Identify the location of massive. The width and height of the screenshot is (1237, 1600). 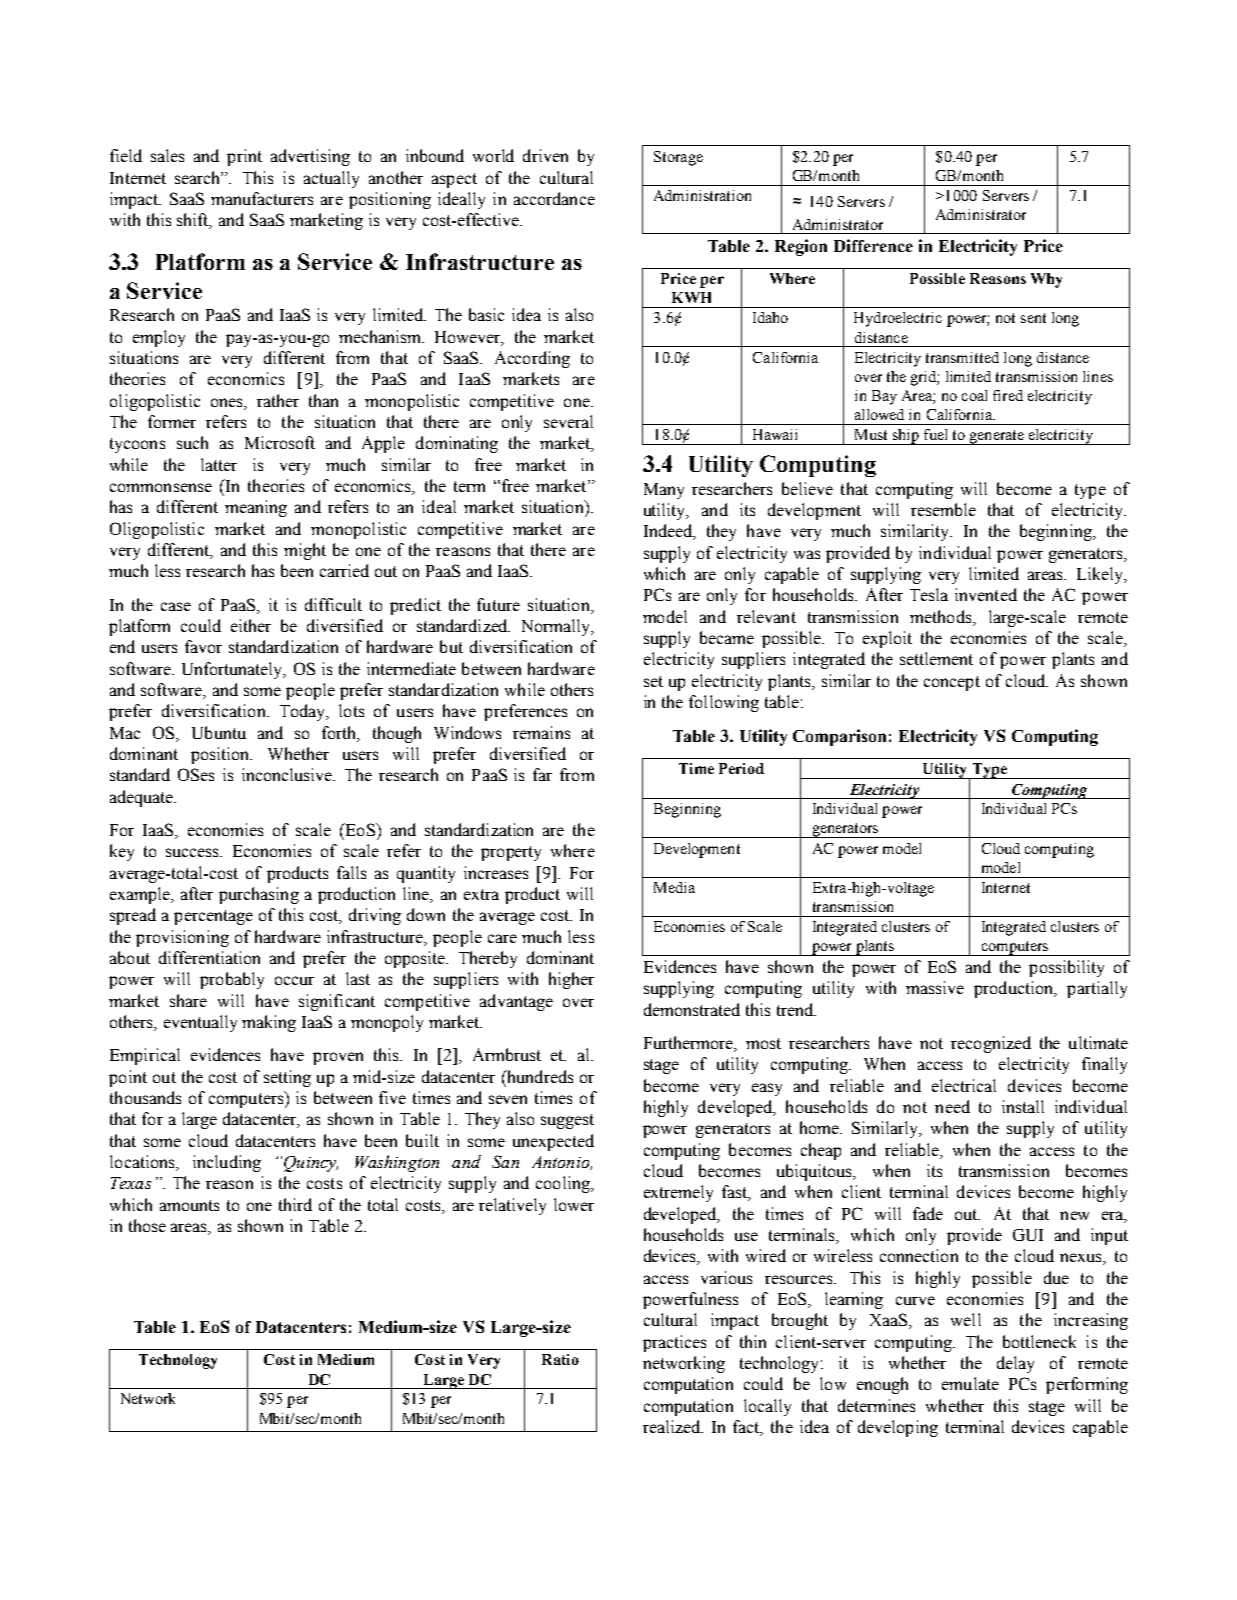
(935, 987).
